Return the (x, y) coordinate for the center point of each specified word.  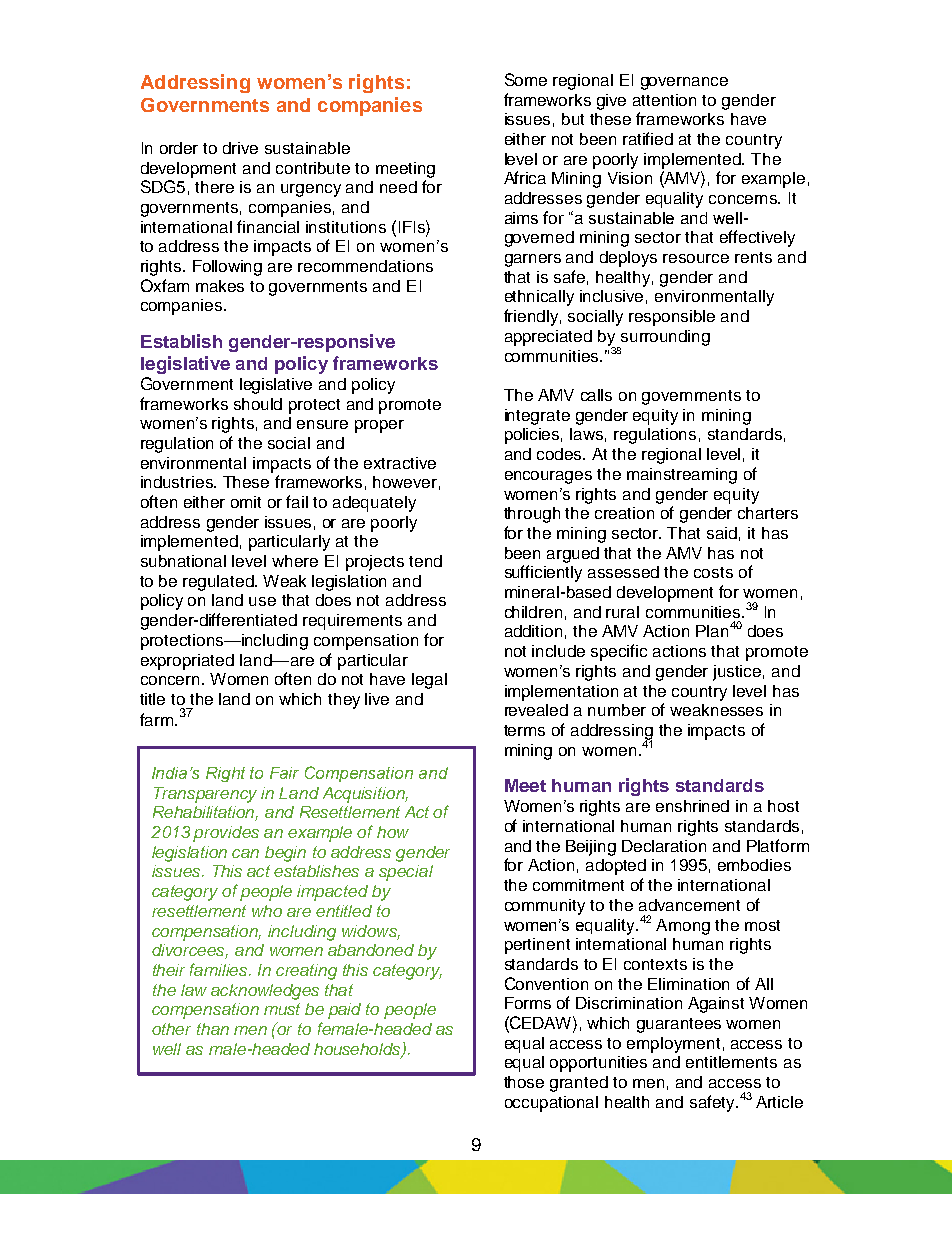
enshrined (692, 806)
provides (226, 834)
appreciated (548, 338)
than (213, 1029)
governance (684, 83)
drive (240, 148)
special (406, 873)
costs (713, 572)
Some (526, 79)
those (524, 1082)
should (258, 404)
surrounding (664, 339)
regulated (219, 583)
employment (673, 1045)
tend (425, 561)
